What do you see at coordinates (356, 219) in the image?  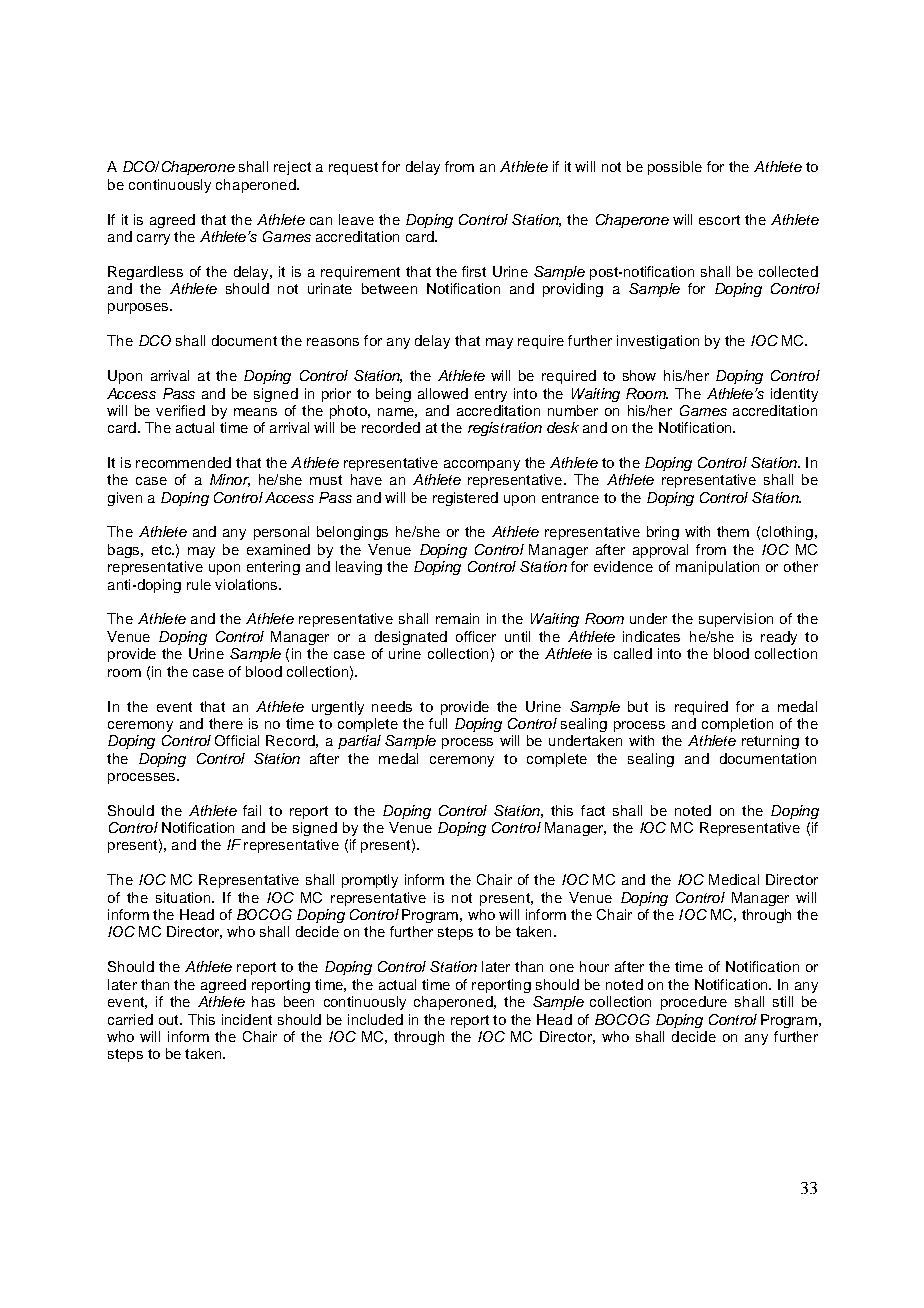 I see `leave` at bounding box center [356, 219].
